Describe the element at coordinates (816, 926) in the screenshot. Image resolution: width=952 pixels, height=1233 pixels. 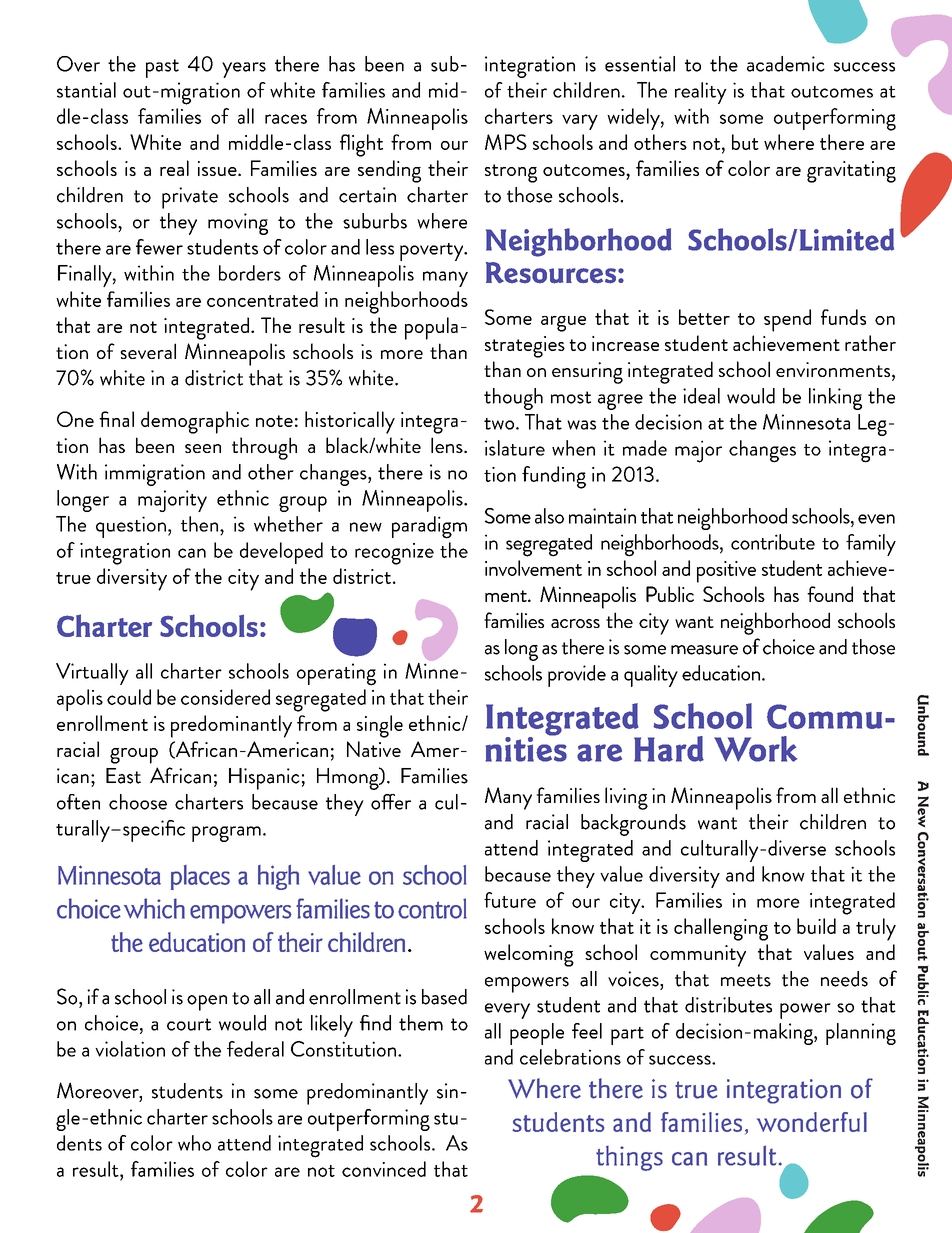
I see `build` at that location.
